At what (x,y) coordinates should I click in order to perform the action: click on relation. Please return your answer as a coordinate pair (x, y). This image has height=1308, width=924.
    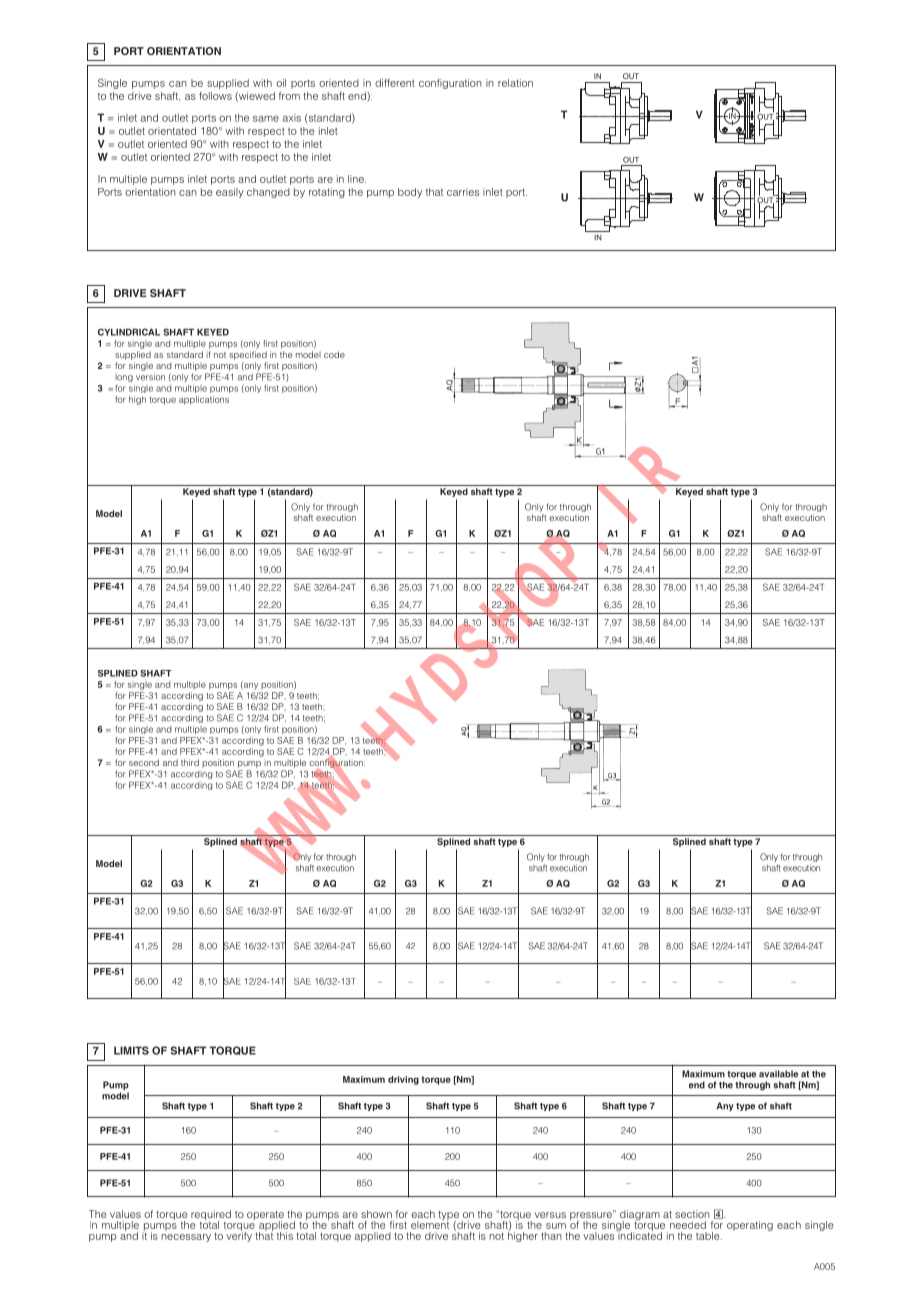
    Looking at the image, I should click on (515, 83).
